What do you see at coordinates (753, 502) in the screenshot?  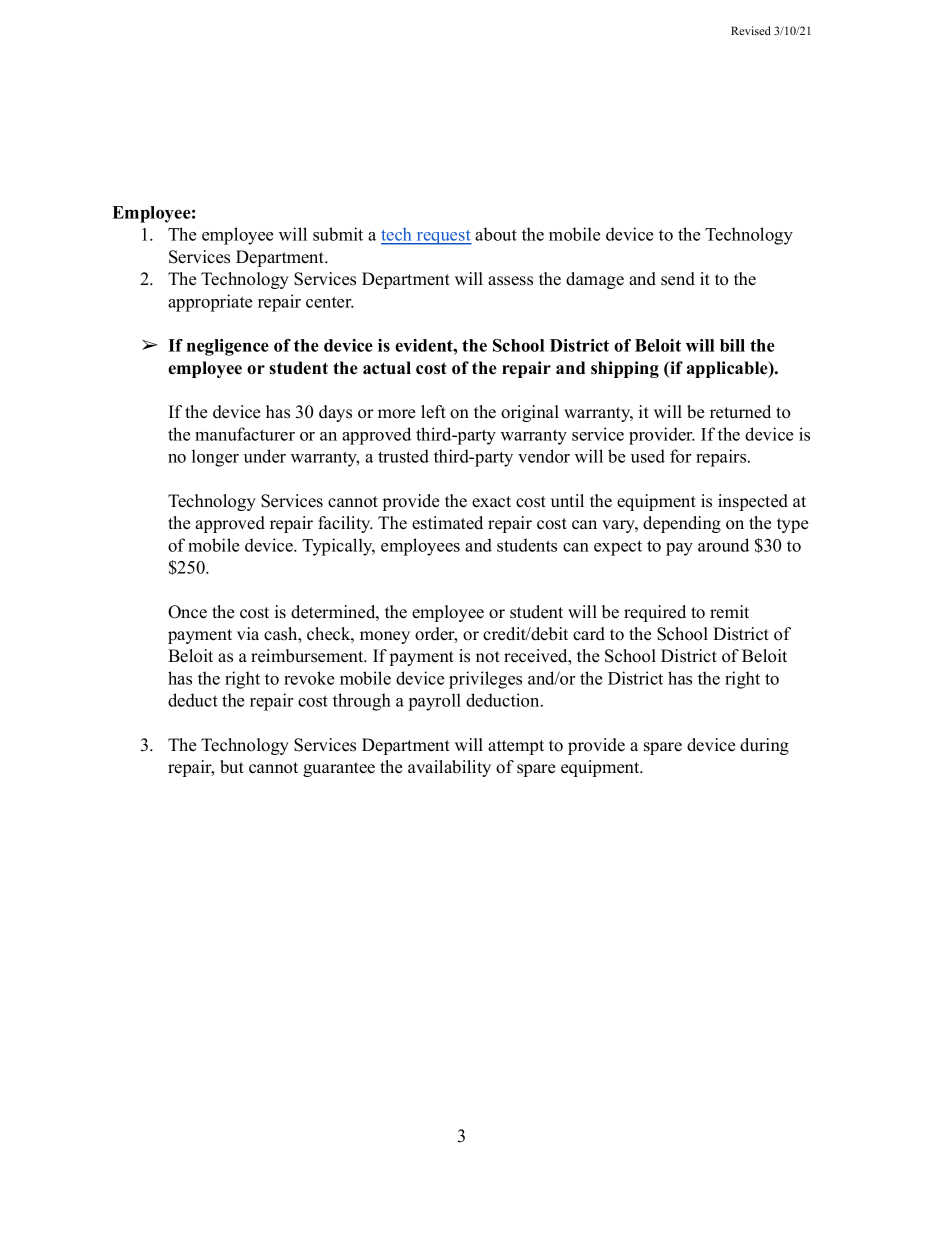 I see `inspected` at bounding box center [753, 502].
